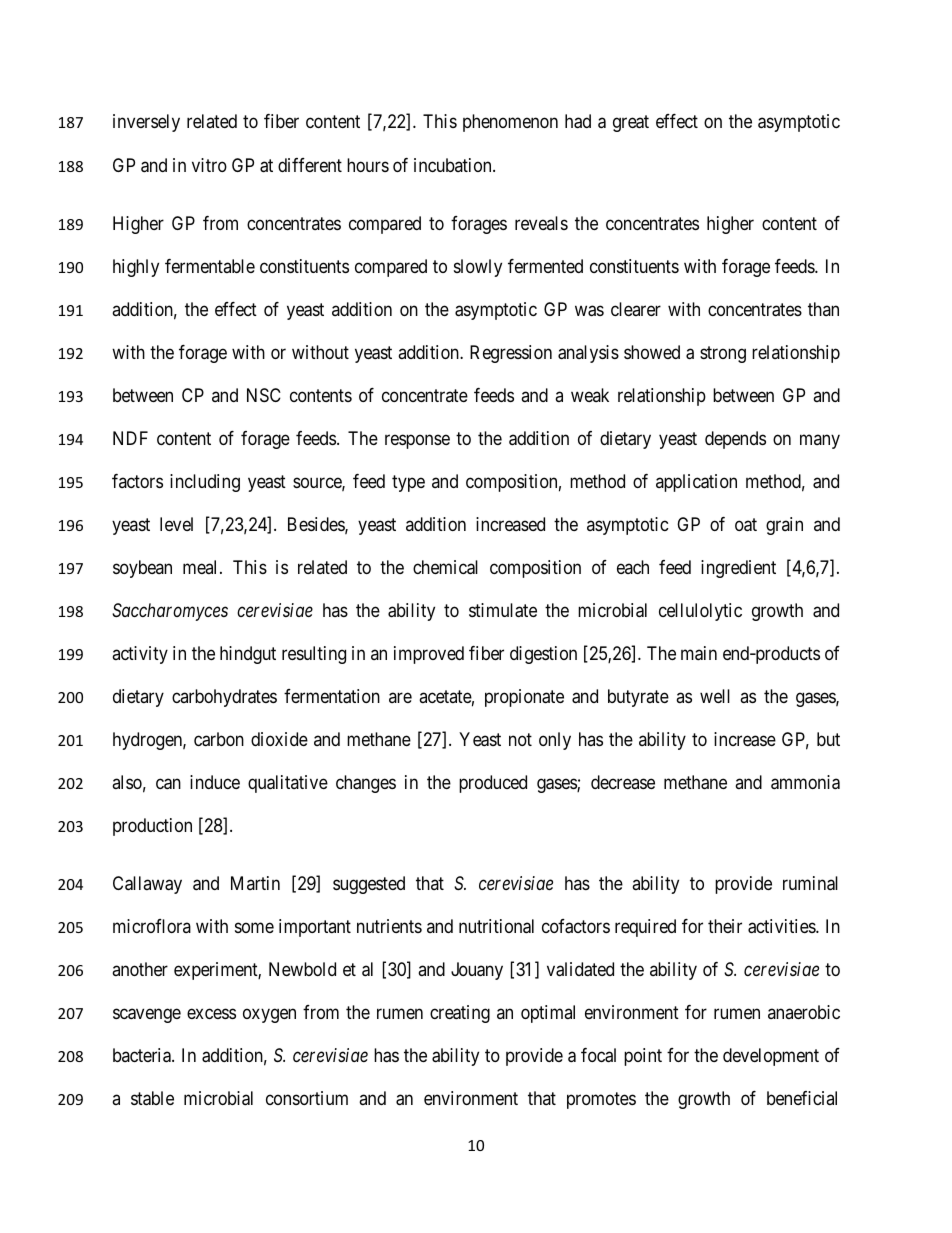 This screenshot has height=1233, width=952. Describe the element at coordinates (493, 784) in the screenshot. I see `produced` at that location.
